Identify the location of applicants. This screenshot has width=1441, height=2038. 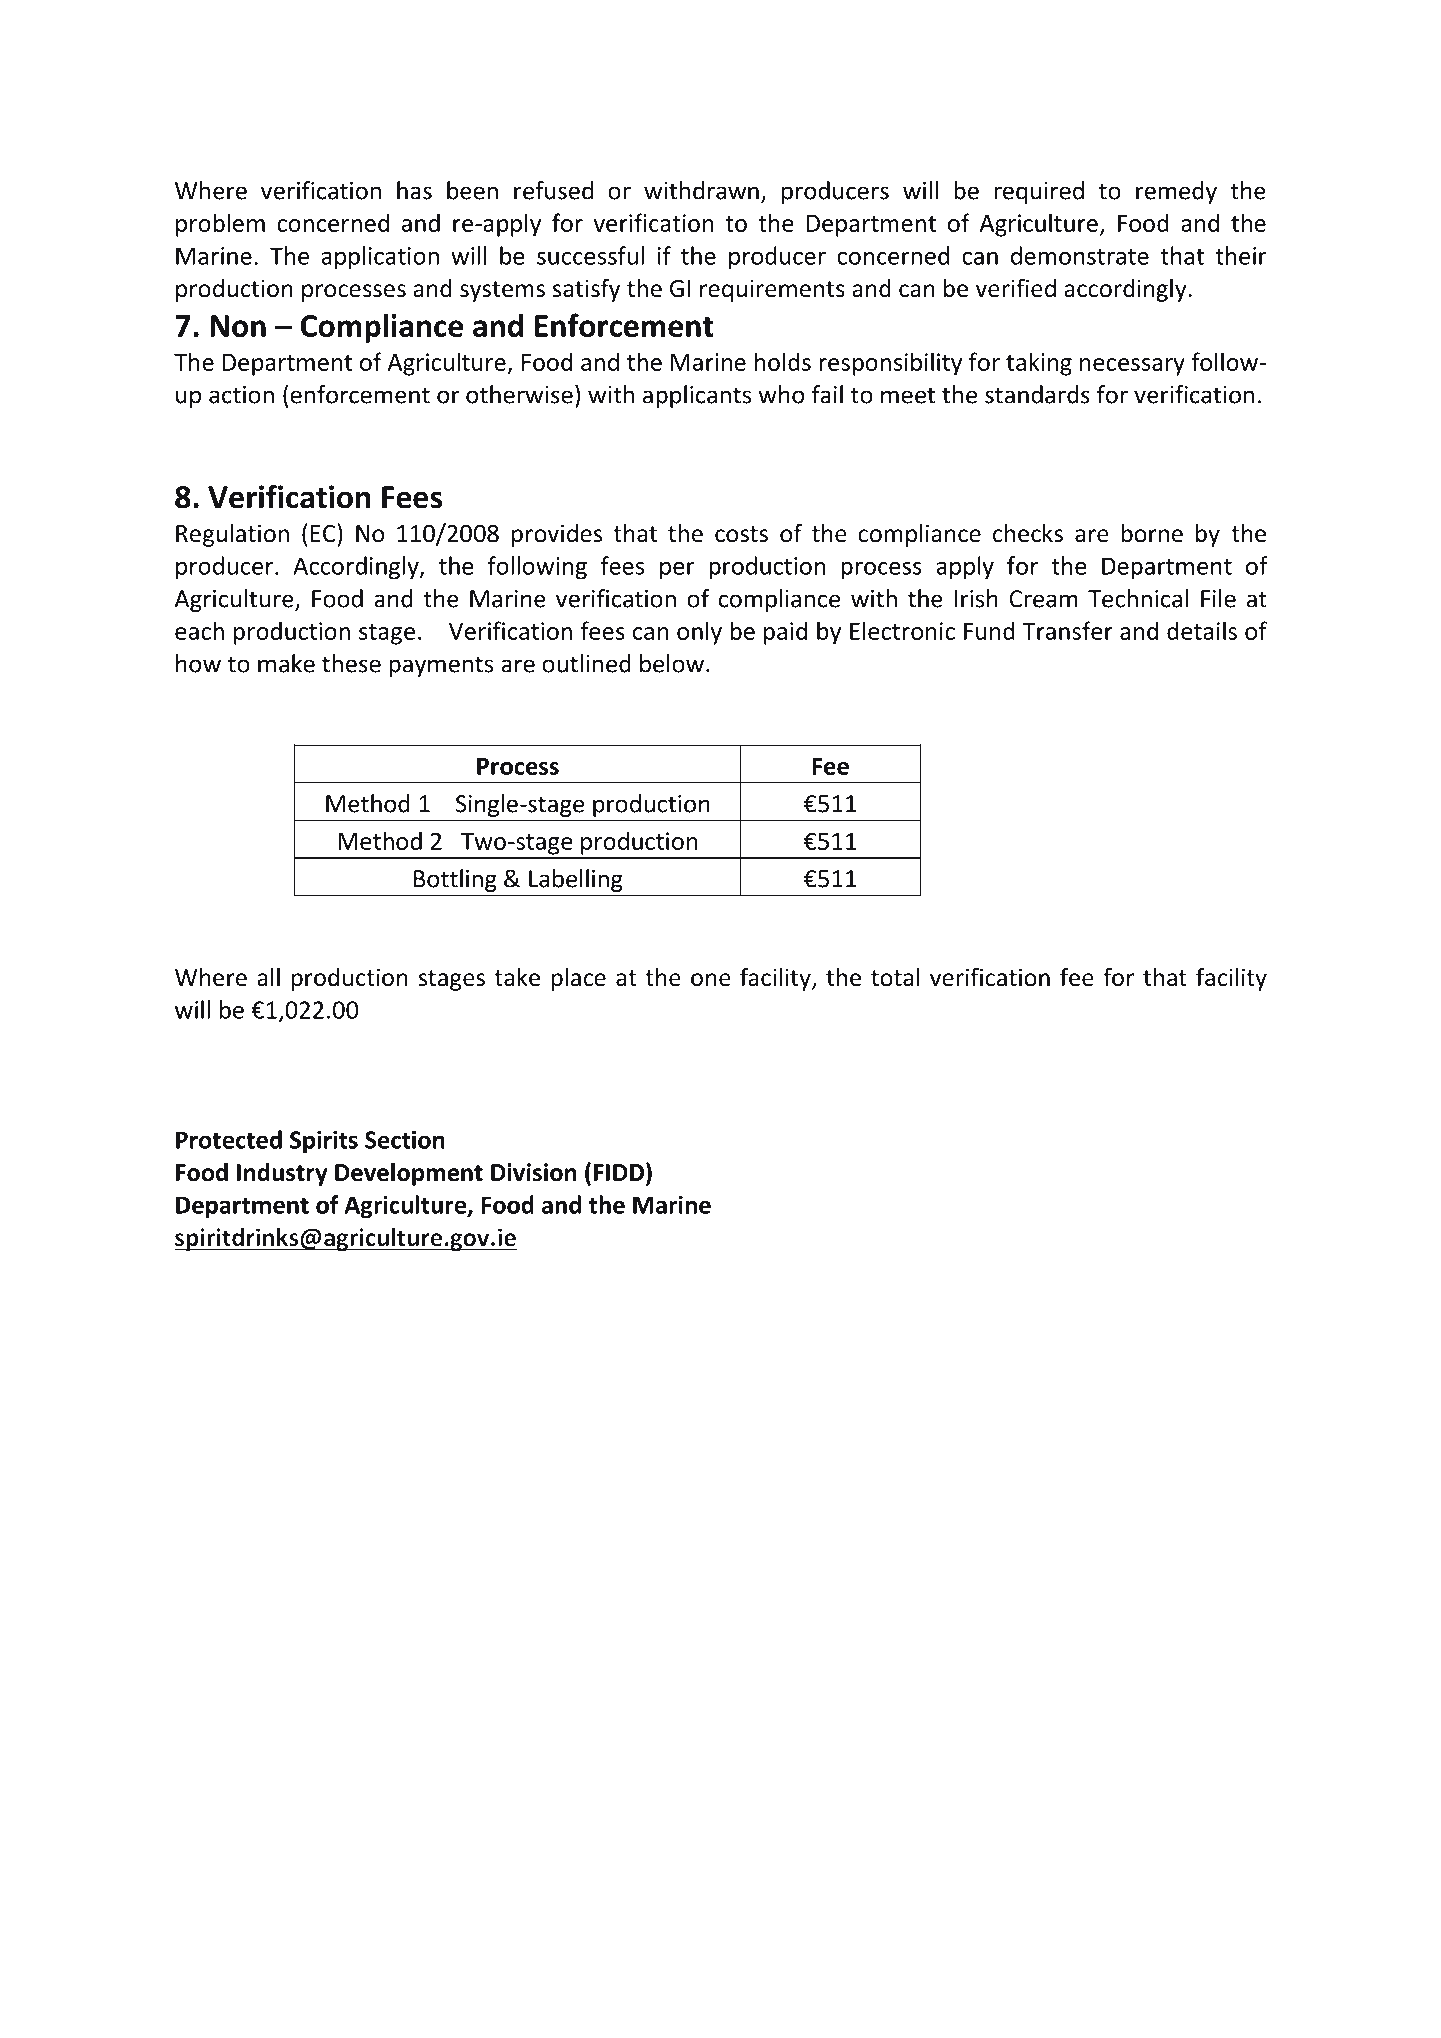
(697, 396).
